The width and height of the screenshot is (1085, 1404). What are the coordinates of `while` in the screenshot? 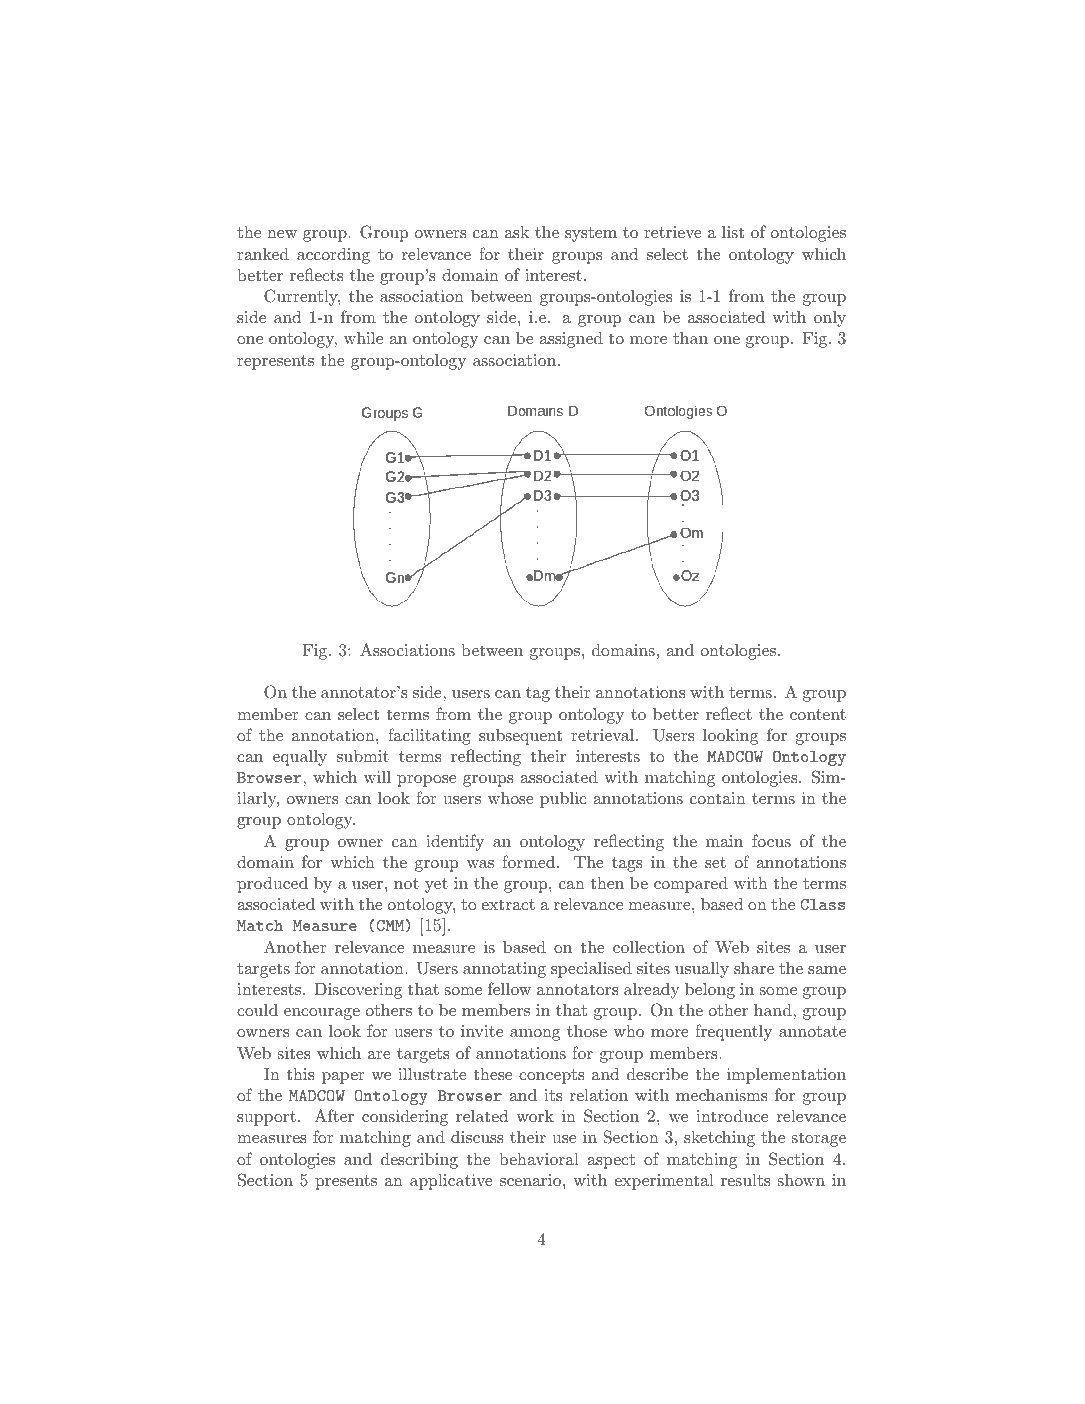 It's located at (363, 338).
